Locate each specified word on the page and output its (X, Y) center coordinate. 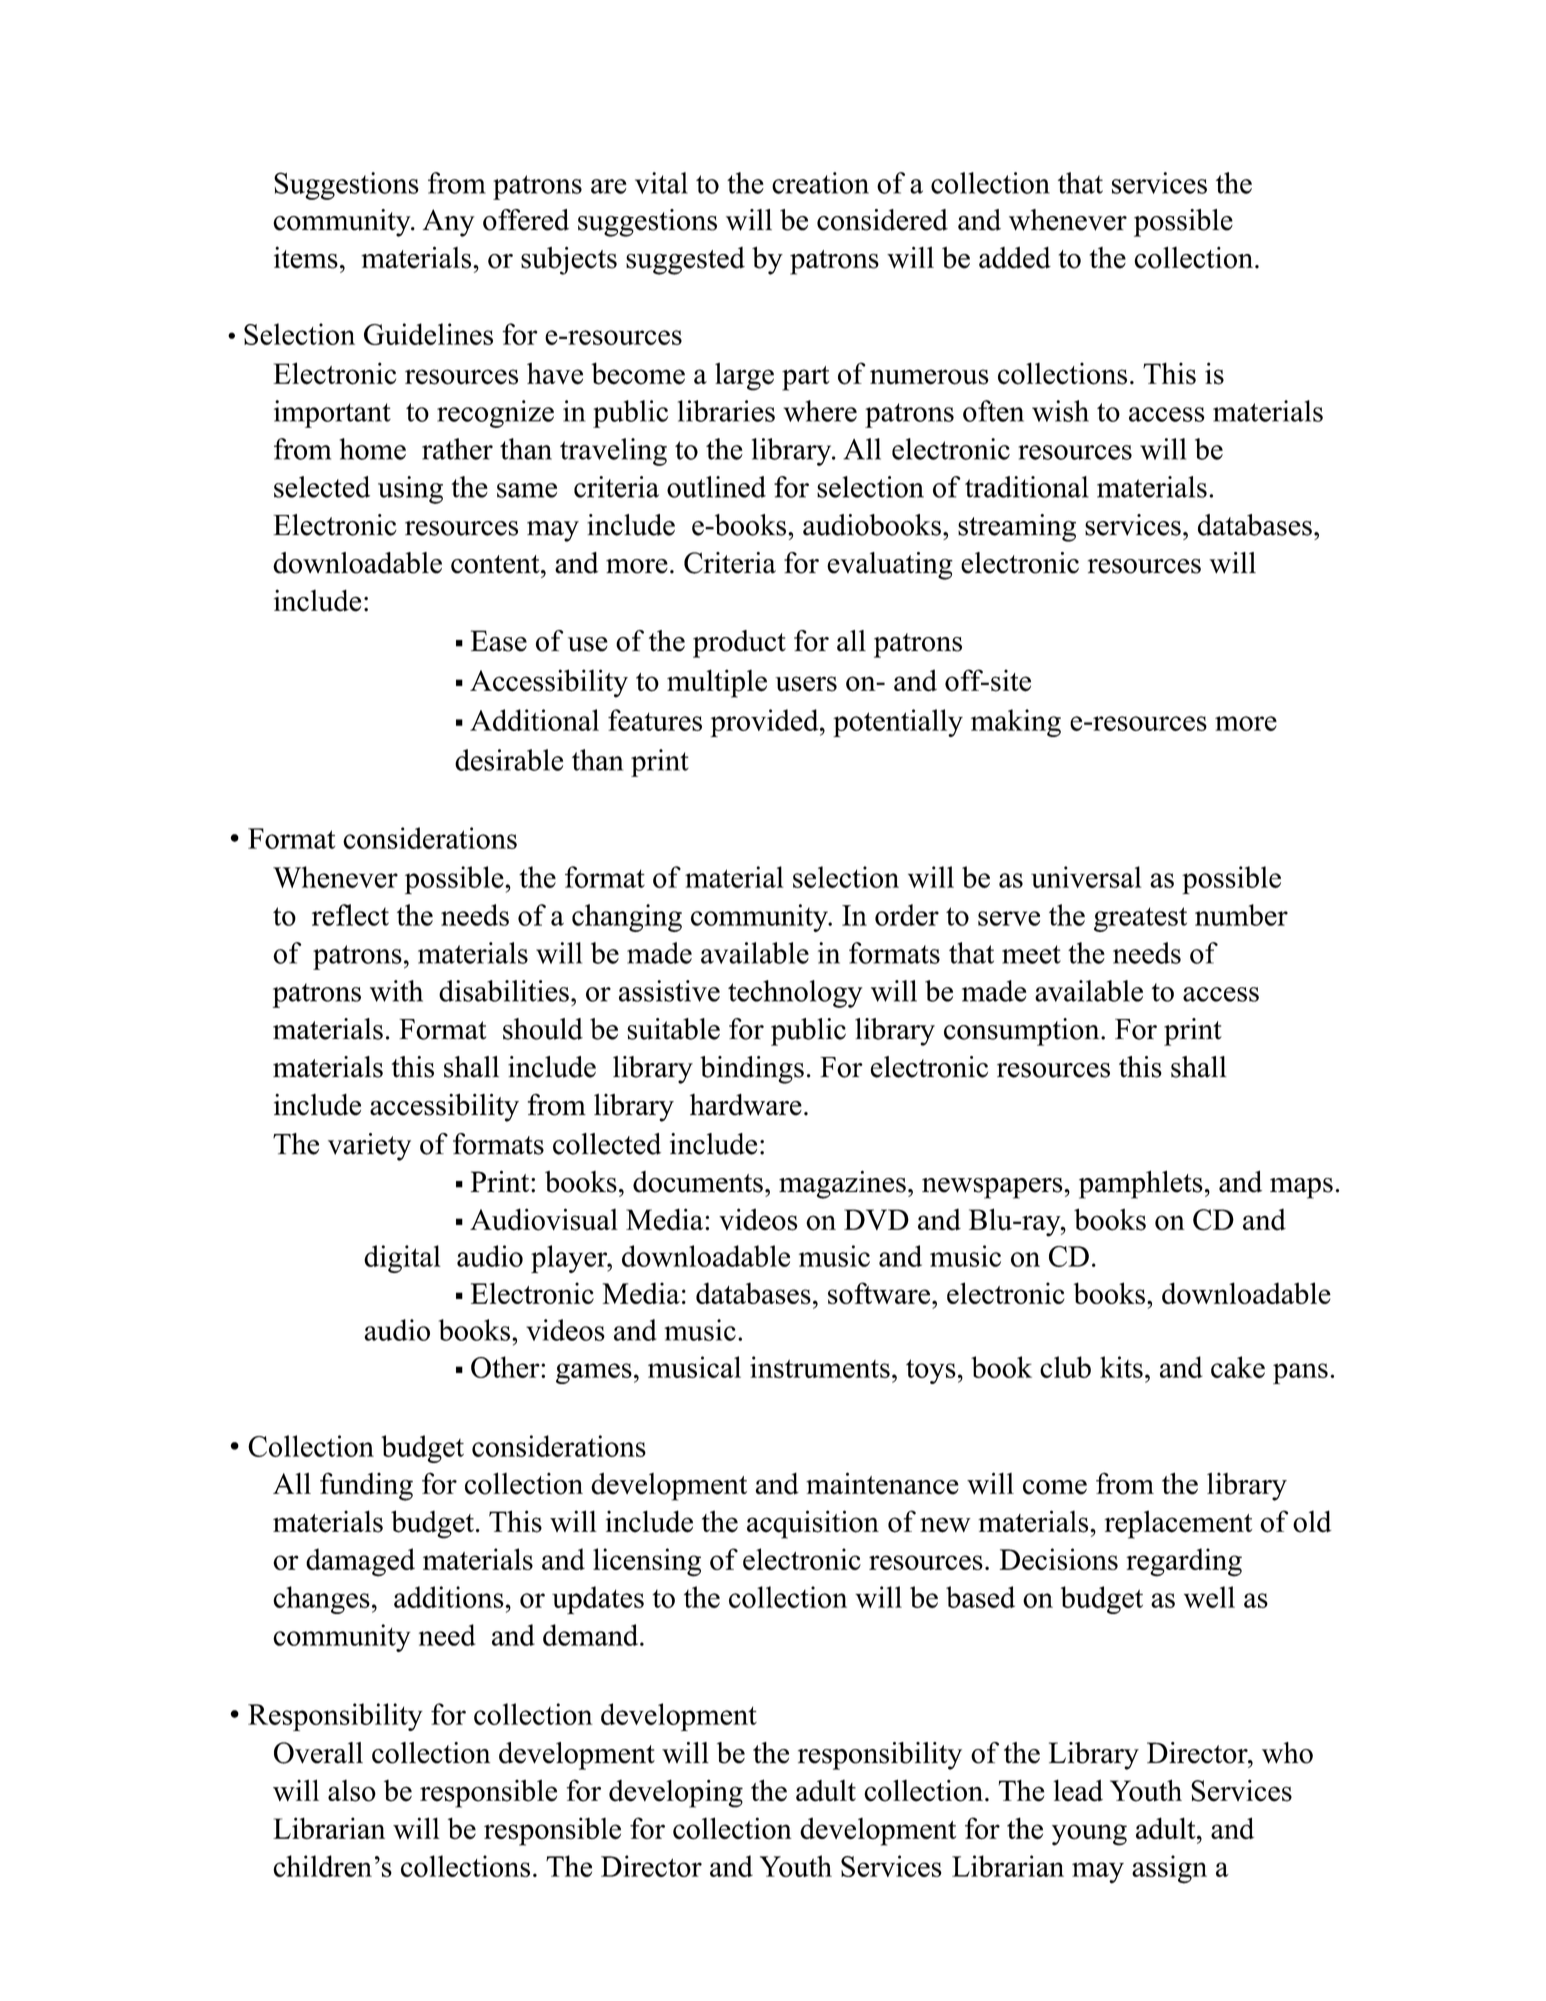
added (1015, 258)
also (352, 1791)
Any (449, 223)
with (396, 991)
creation (820, 183)
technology (795, 994)
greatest (1140, 919)
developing (676, 1793)
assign (1169, 1869)
